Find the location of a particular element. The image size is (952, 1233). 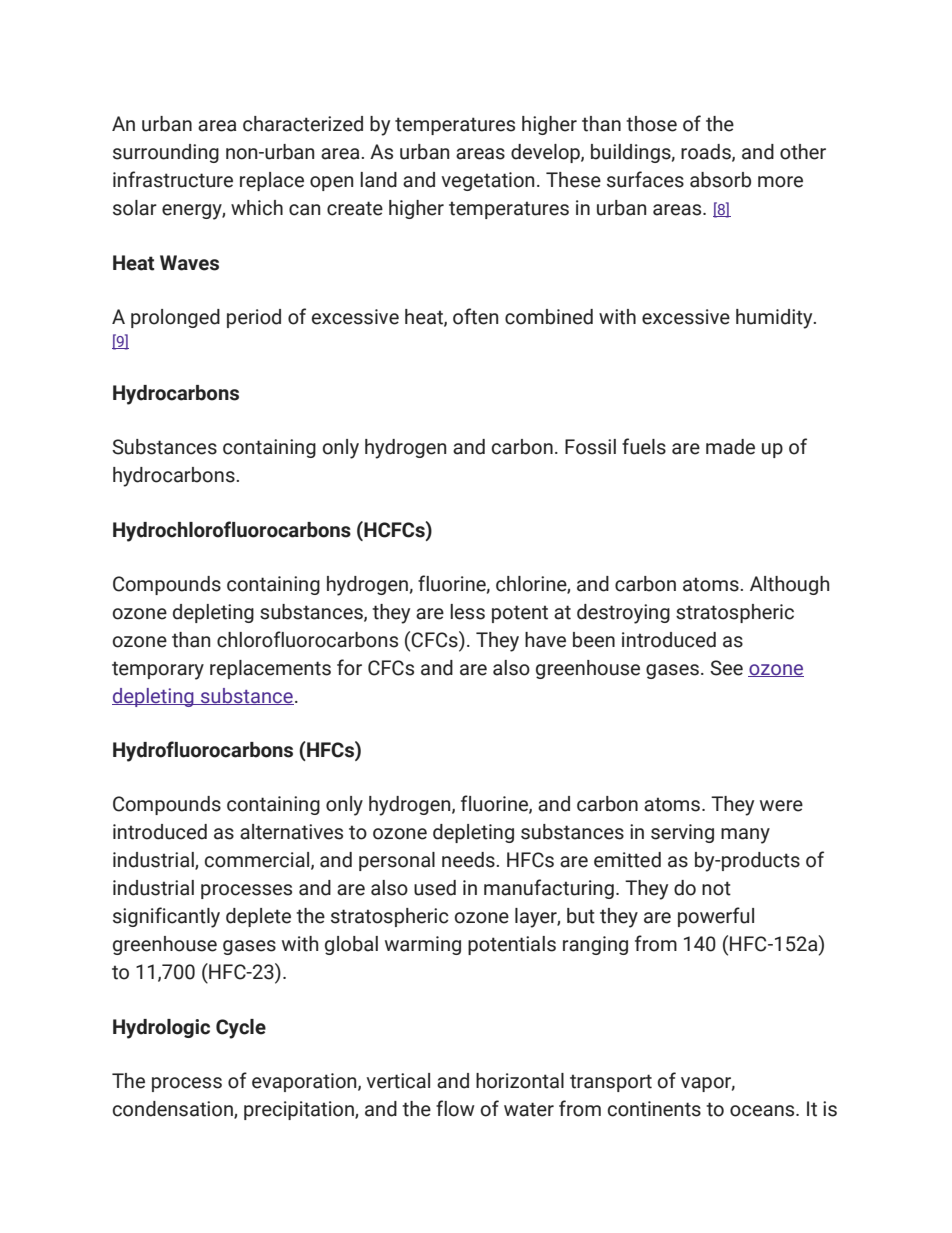

alternatives is located at coordinates (291, 832).
